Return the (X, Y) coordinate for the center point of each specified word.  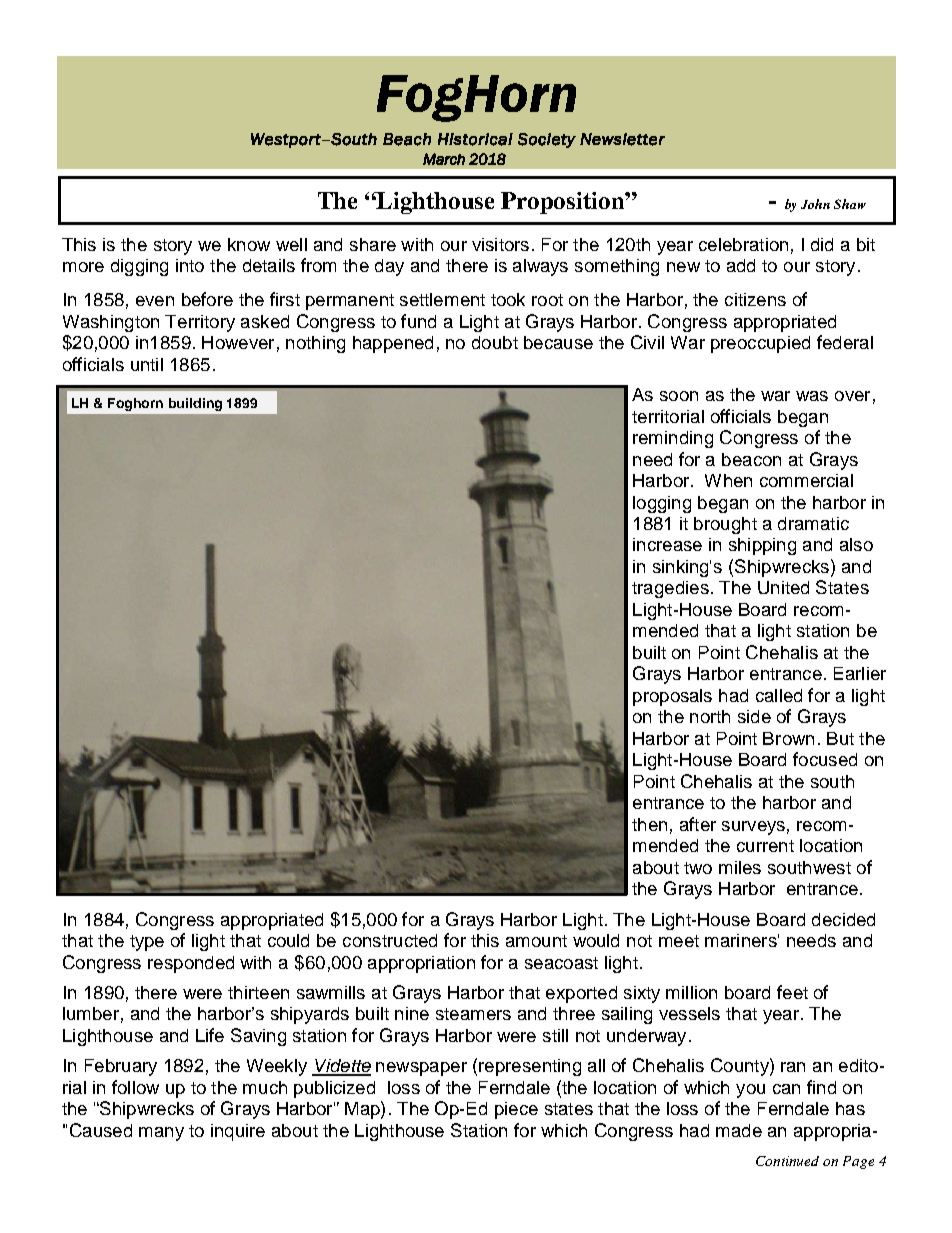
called (779, 695)
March (444, 159)
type (147, 943)
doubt (495, 342)
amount (536, 941)
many (161, 1134)
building (195, 404)
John (815, 204)
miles (740, 867)
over (852, 396)
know (249, 244)
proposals (672, 697)
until (147, 364)
